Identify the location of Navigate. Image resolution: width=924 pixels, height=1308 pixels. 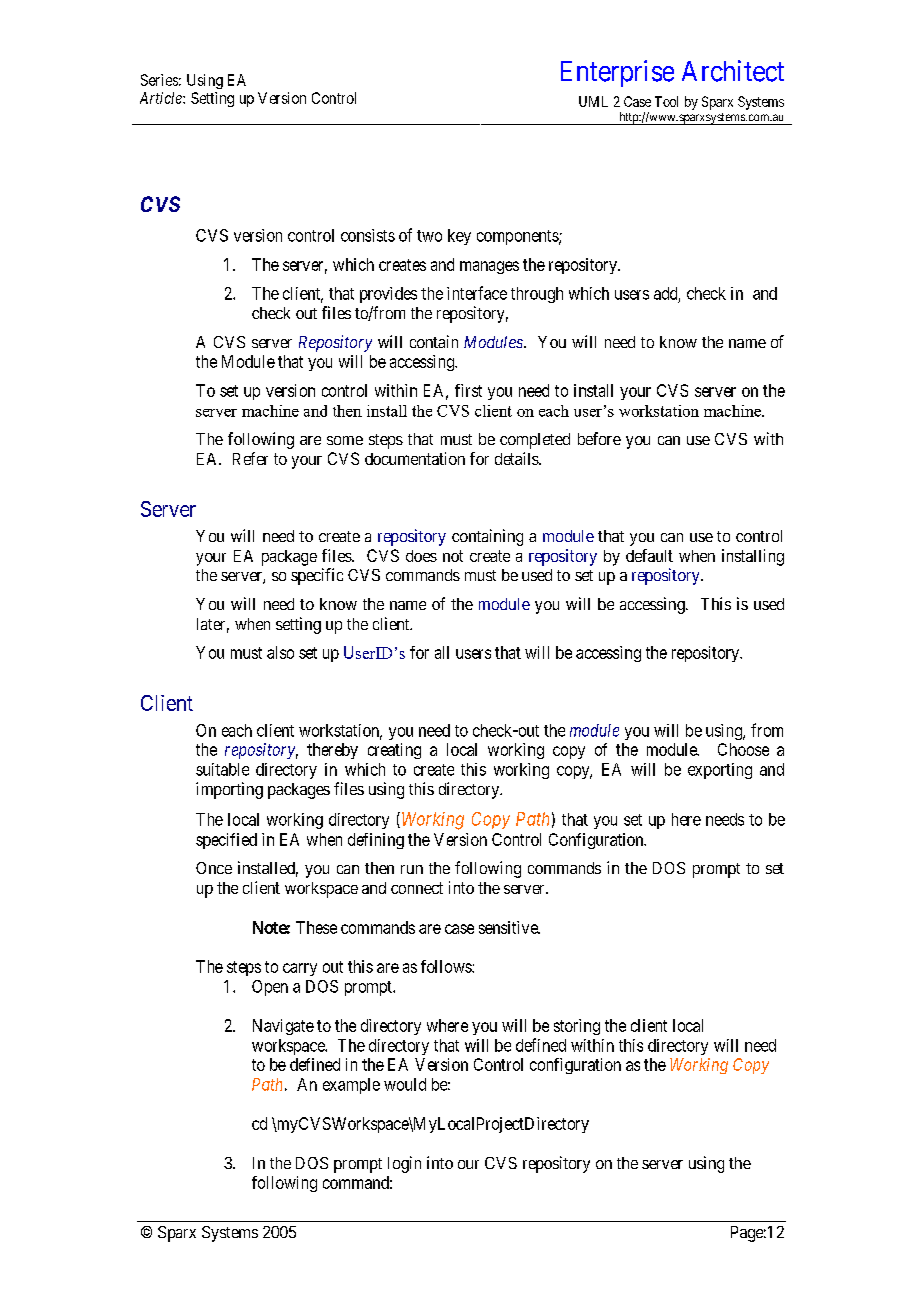
(283, 1027).
